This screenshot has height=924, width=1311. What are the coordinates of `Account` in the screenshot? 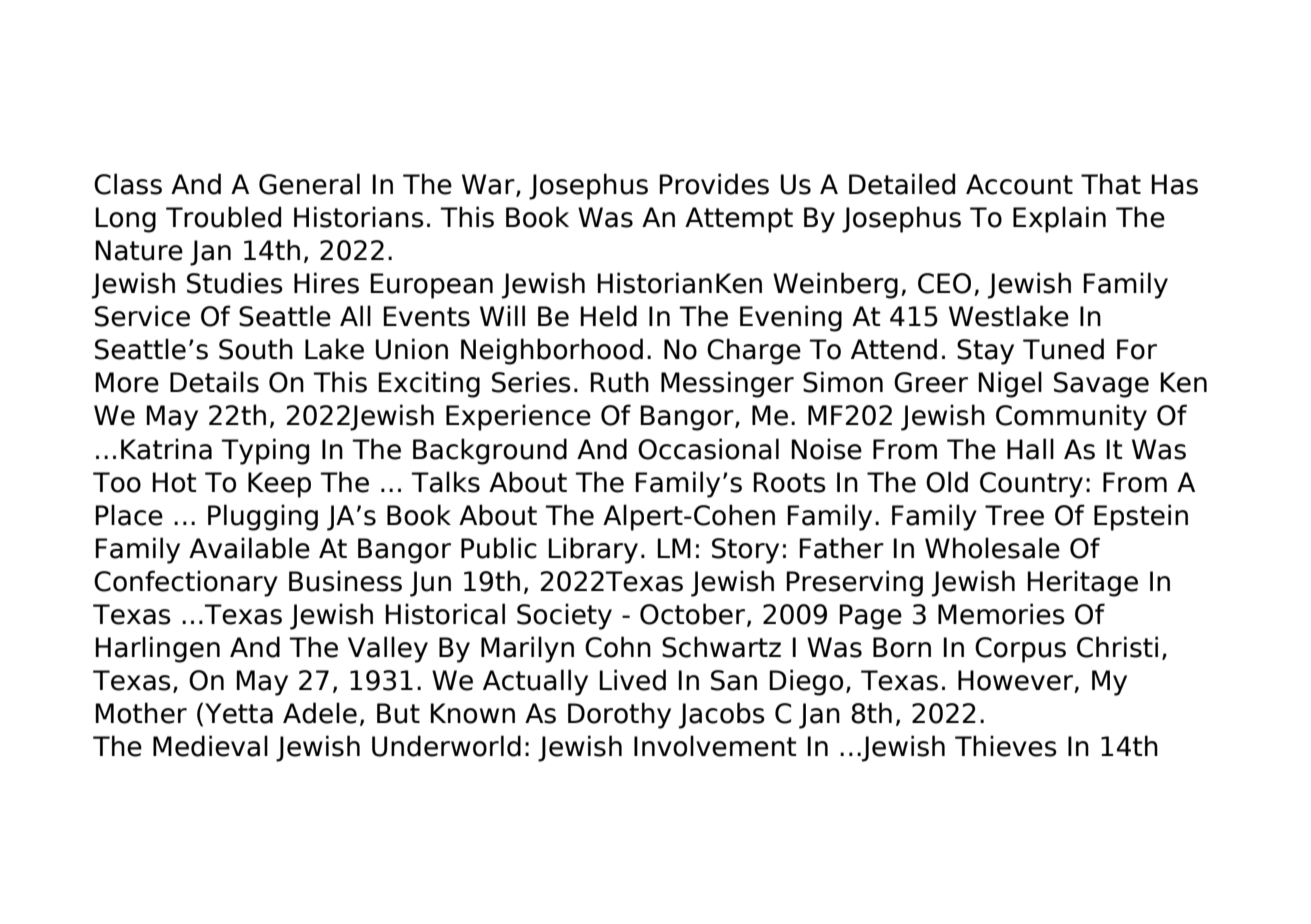 It's located at (1019, 184).
